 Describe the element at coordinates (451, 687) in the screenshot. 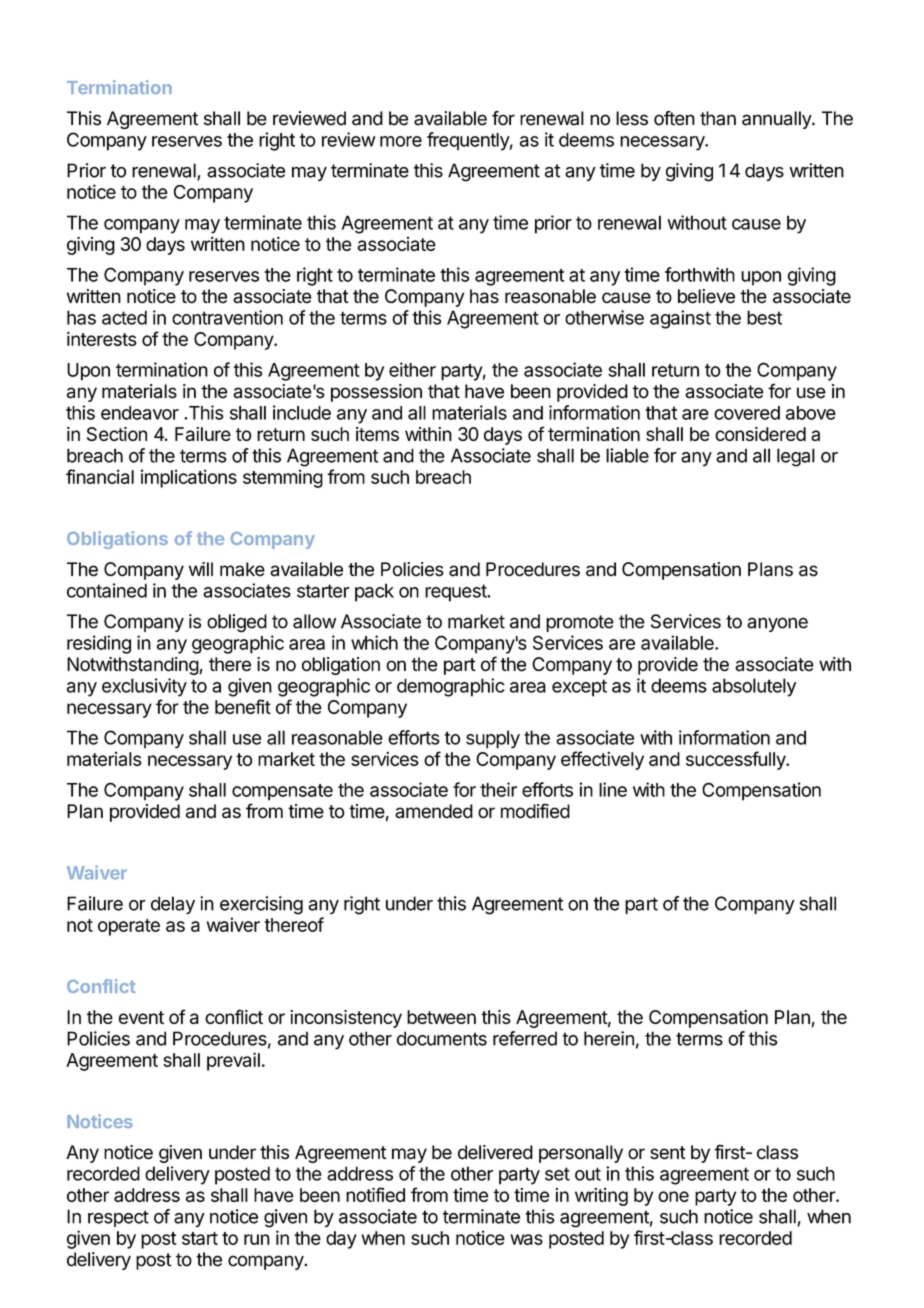

I see `demographic` at that location.
